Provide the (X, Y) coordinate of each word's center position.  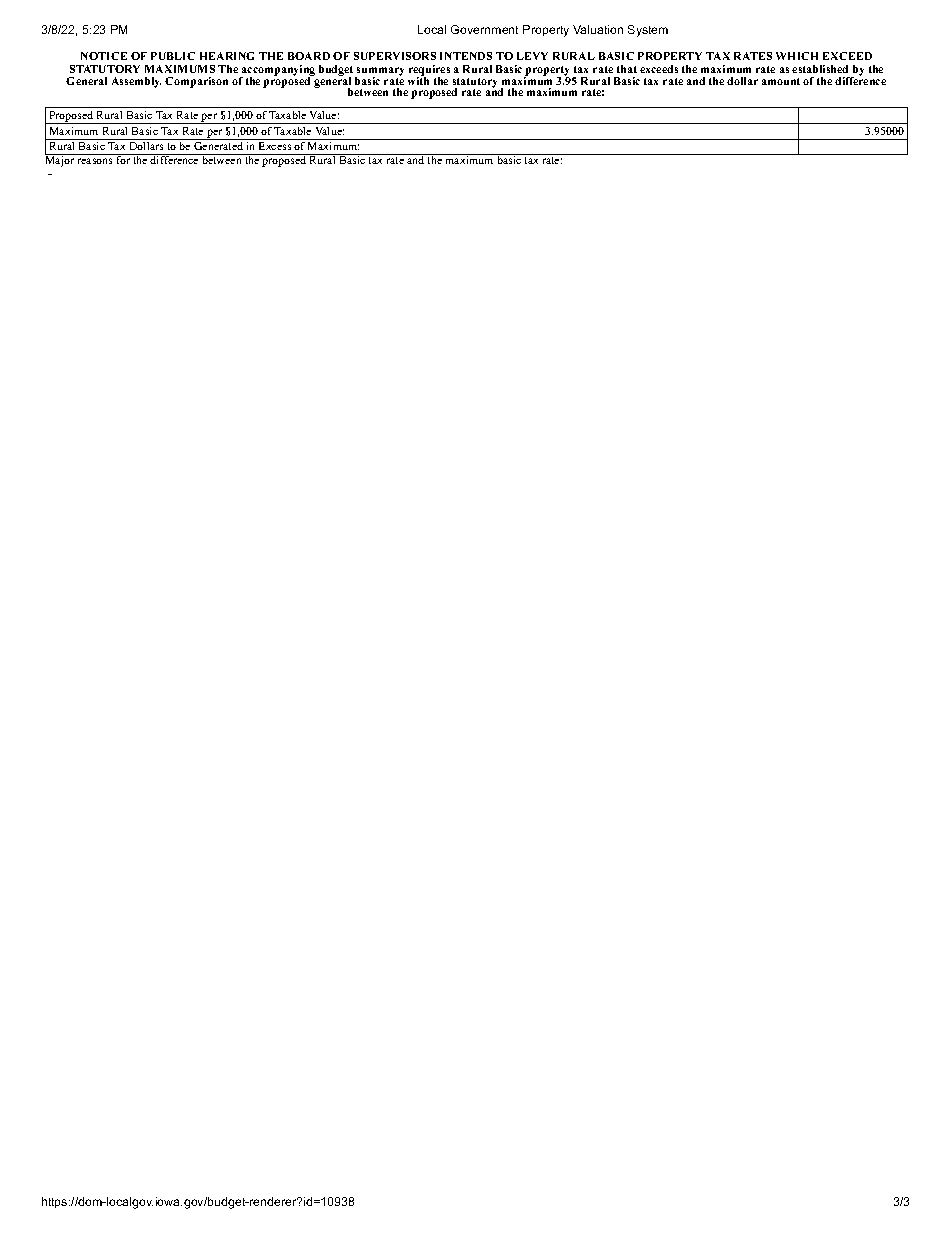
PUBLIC (173, 56)
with (418, 80)
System (648, 31)
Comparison (196, 82)
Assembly (136, 82)
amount (781, 81)
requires (429, 71)
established (820, 69)
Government (484, 29)
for (123, 159)
